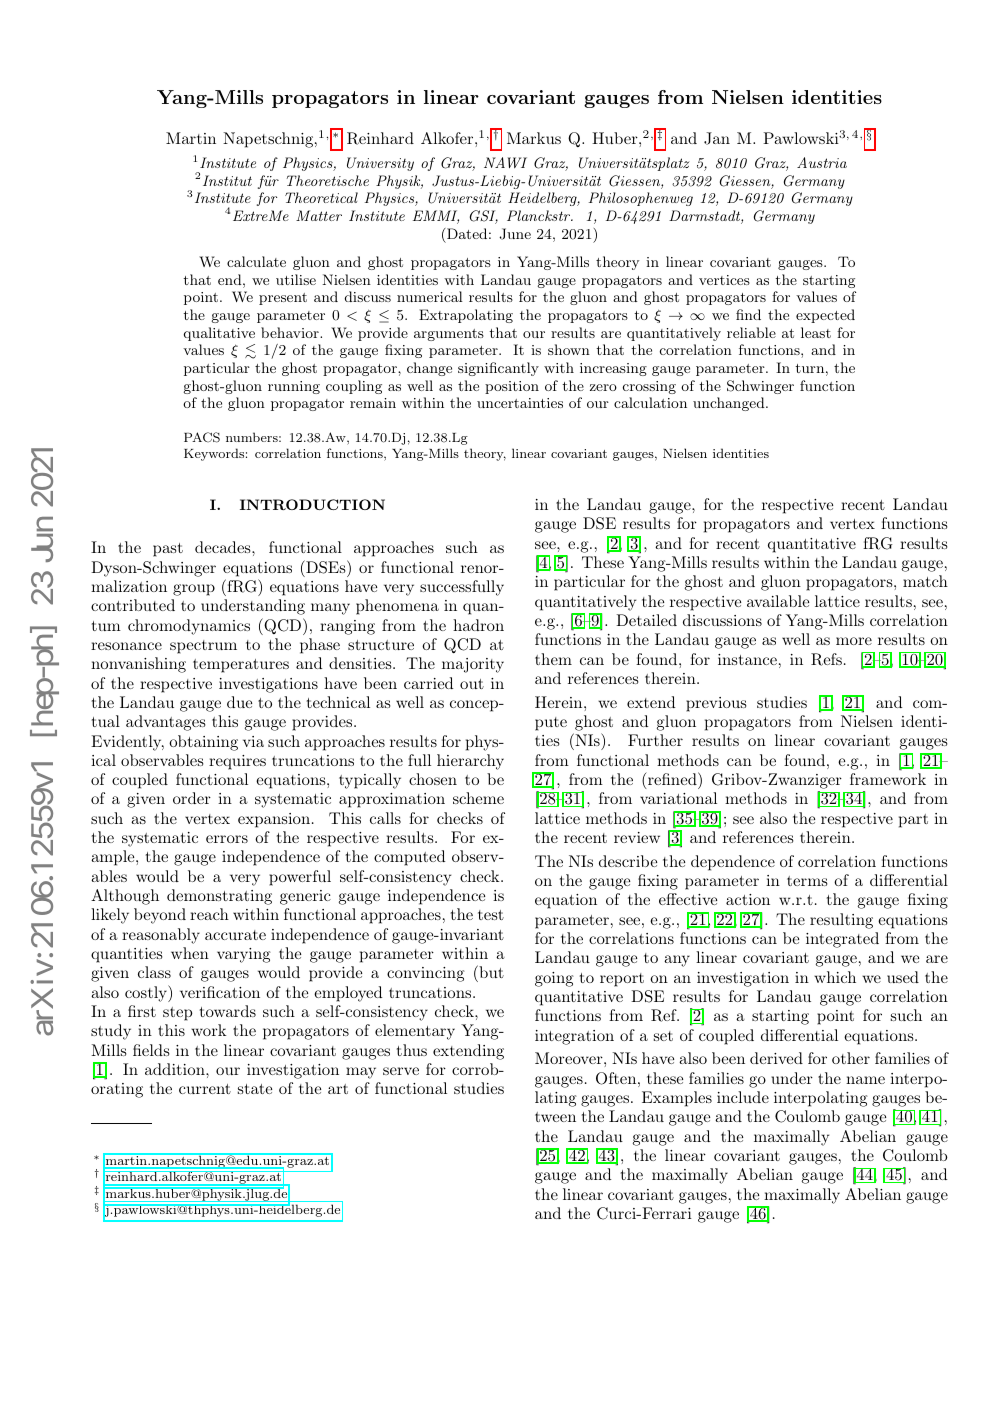 This image has height=1420, width=1004. Describe the element at coordinates (484, 217) in the image. I see `GSI` at that location.
